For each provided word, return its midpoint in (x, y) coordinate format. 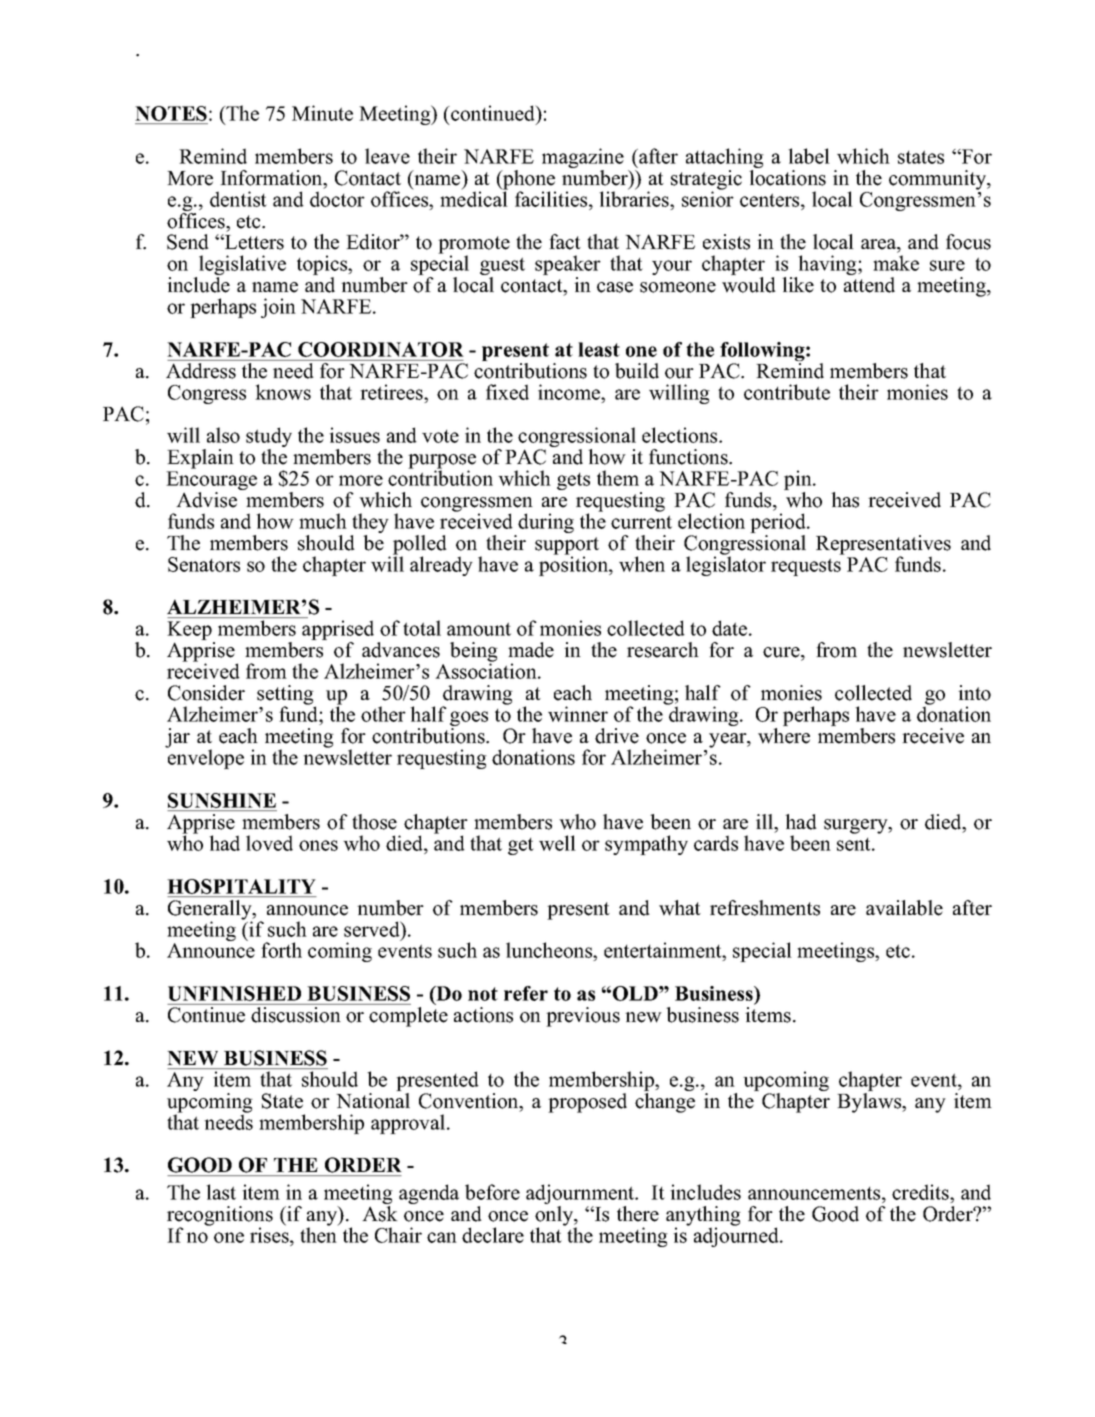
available (904, 908)
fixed (507, 392)
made (531, 650)
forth (281, 950)
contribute (787, 392)
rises (270, 1234)
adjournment (581, 1195)
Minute (322, 113)
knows (283, 392)
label (809, 156)
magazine (583, 159)
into (974, 693)
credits (921, 1192)
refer (526, 993)
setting (286, 696)
